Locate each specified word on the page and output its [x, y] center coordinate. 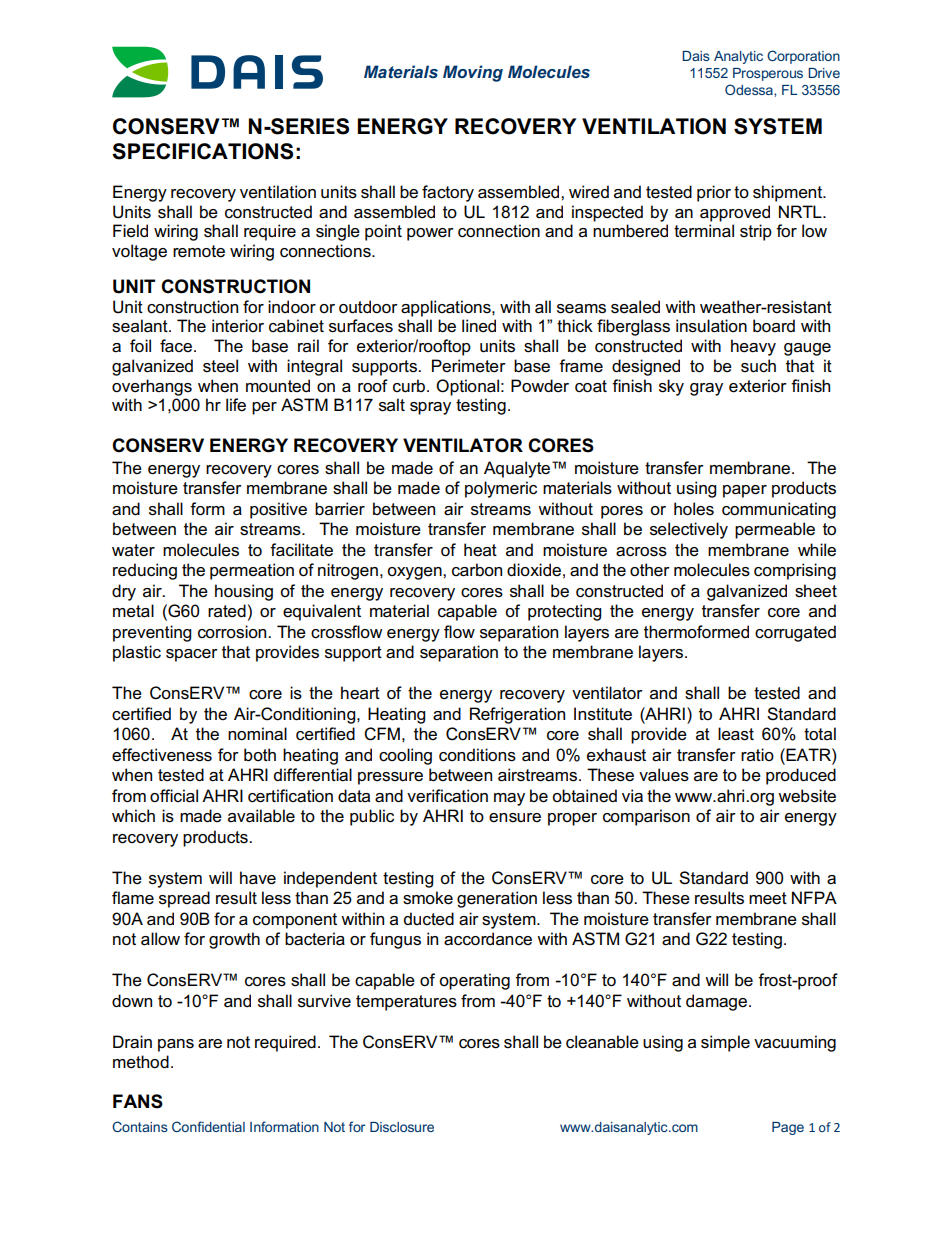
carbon [477, 570]
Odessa [750, 90]
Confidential [208, 1126]
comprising [795, 571]
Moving [473, 73]
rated [227, 611]
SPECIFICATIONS [202, 151]
